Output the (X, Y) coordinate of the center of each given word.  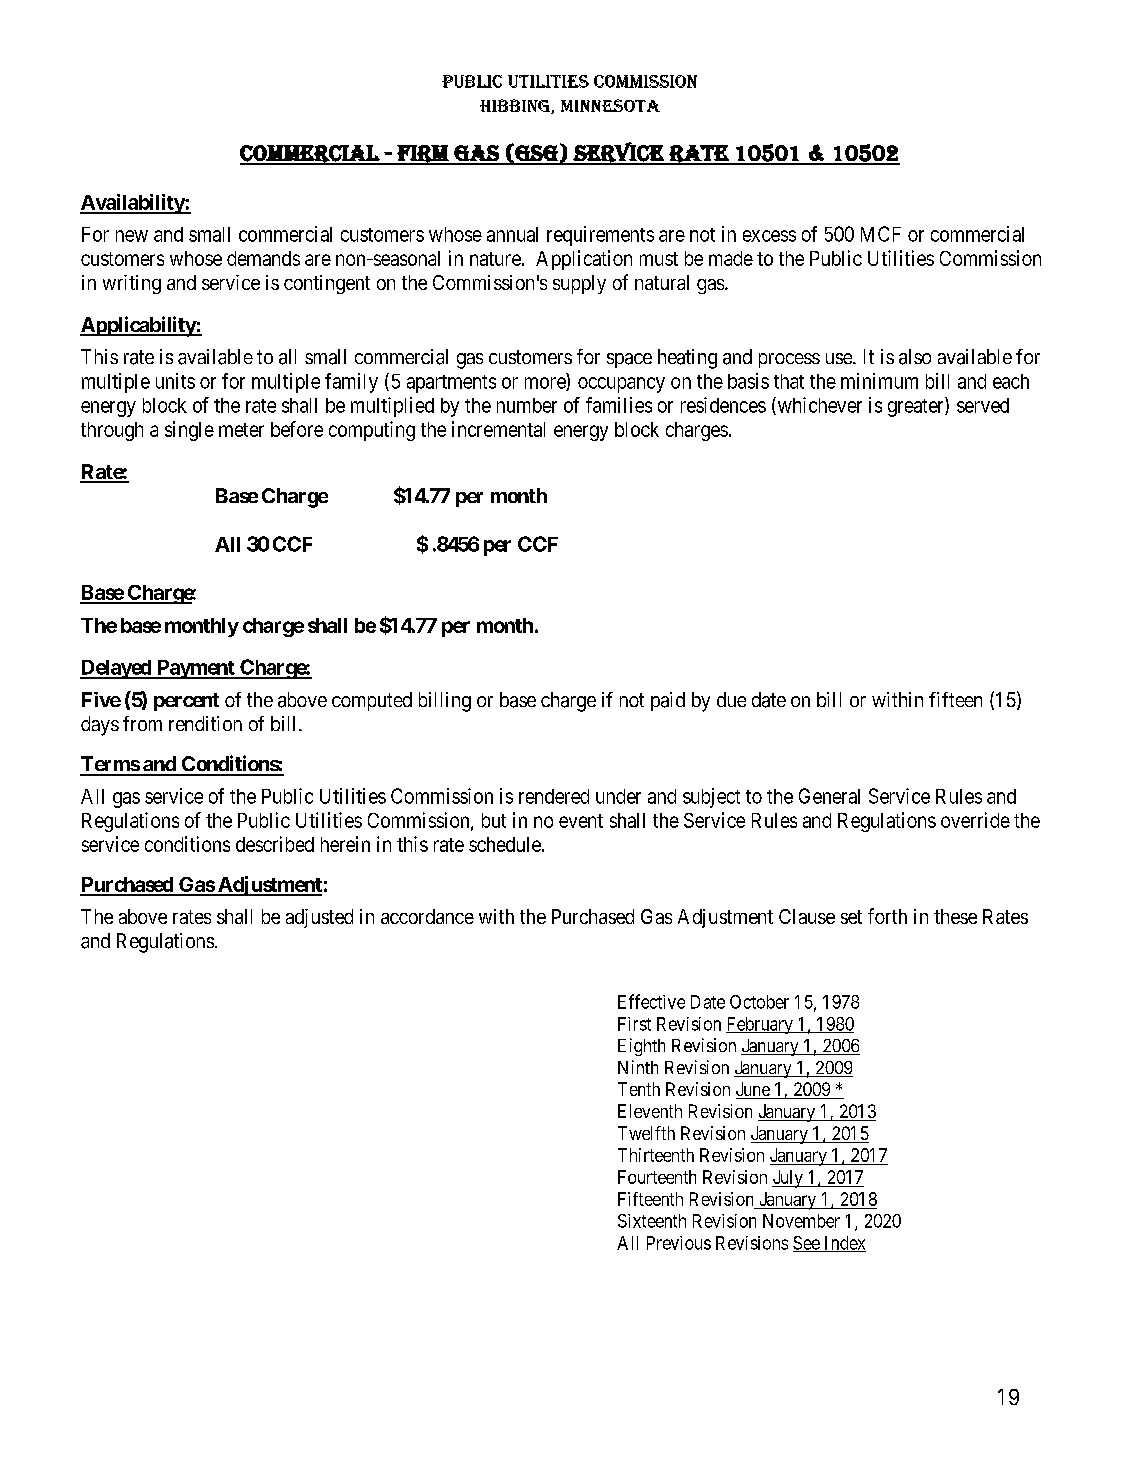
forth (887, 916)
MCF (881, 234)
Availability (133, 204)
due (731, 699)
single (189, 431)
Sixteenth (652, 1221)
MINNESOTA (610, 105)
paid (668, 701)
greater (917, 408)
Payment (195, 669)
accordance (427, 916)
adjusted (319, 918)
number (527, 405)
